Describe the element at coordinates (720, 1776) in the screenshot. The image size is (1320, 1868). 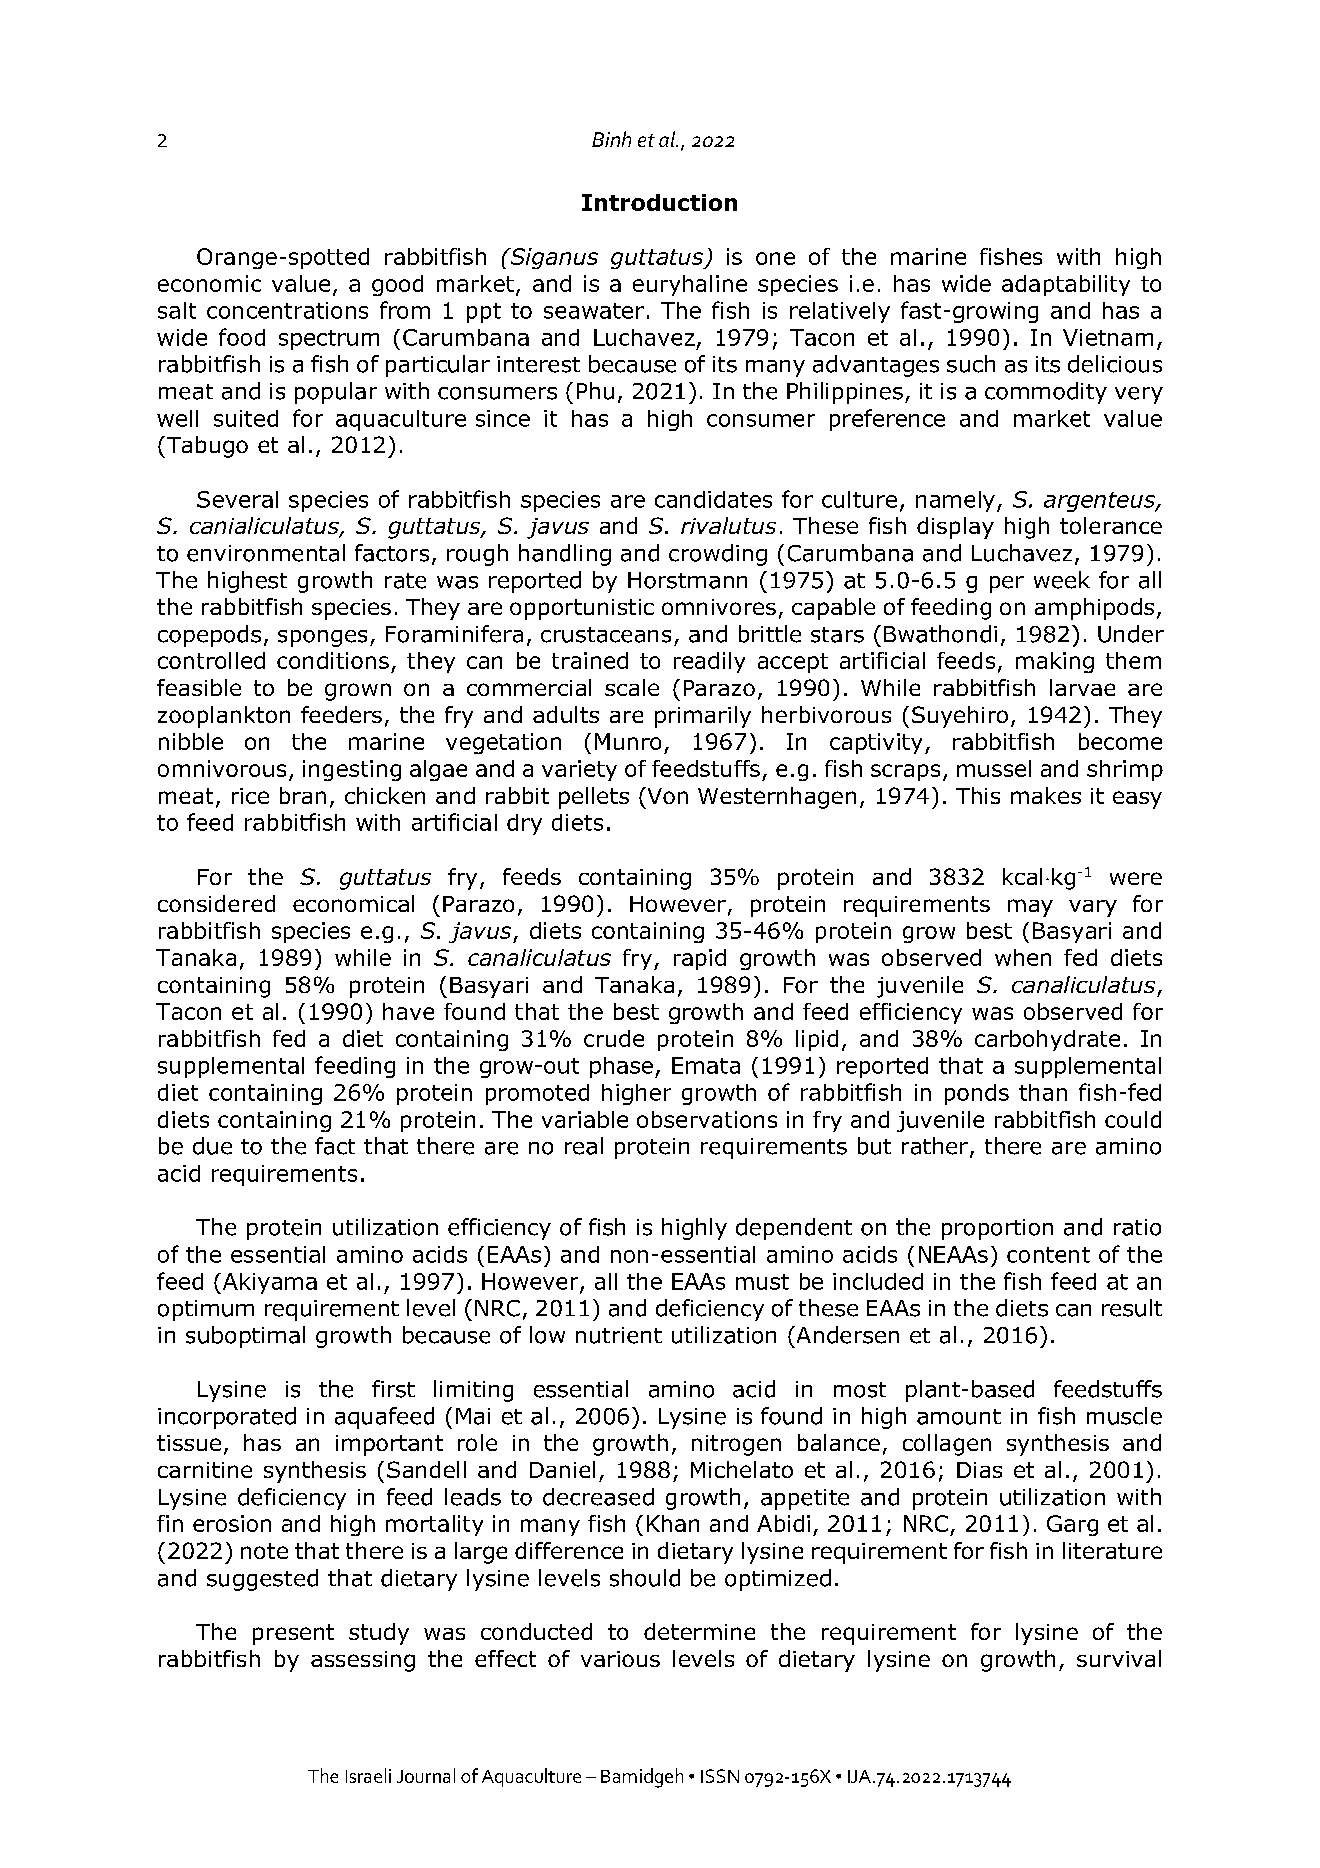
I see `ISSN` at that location.
